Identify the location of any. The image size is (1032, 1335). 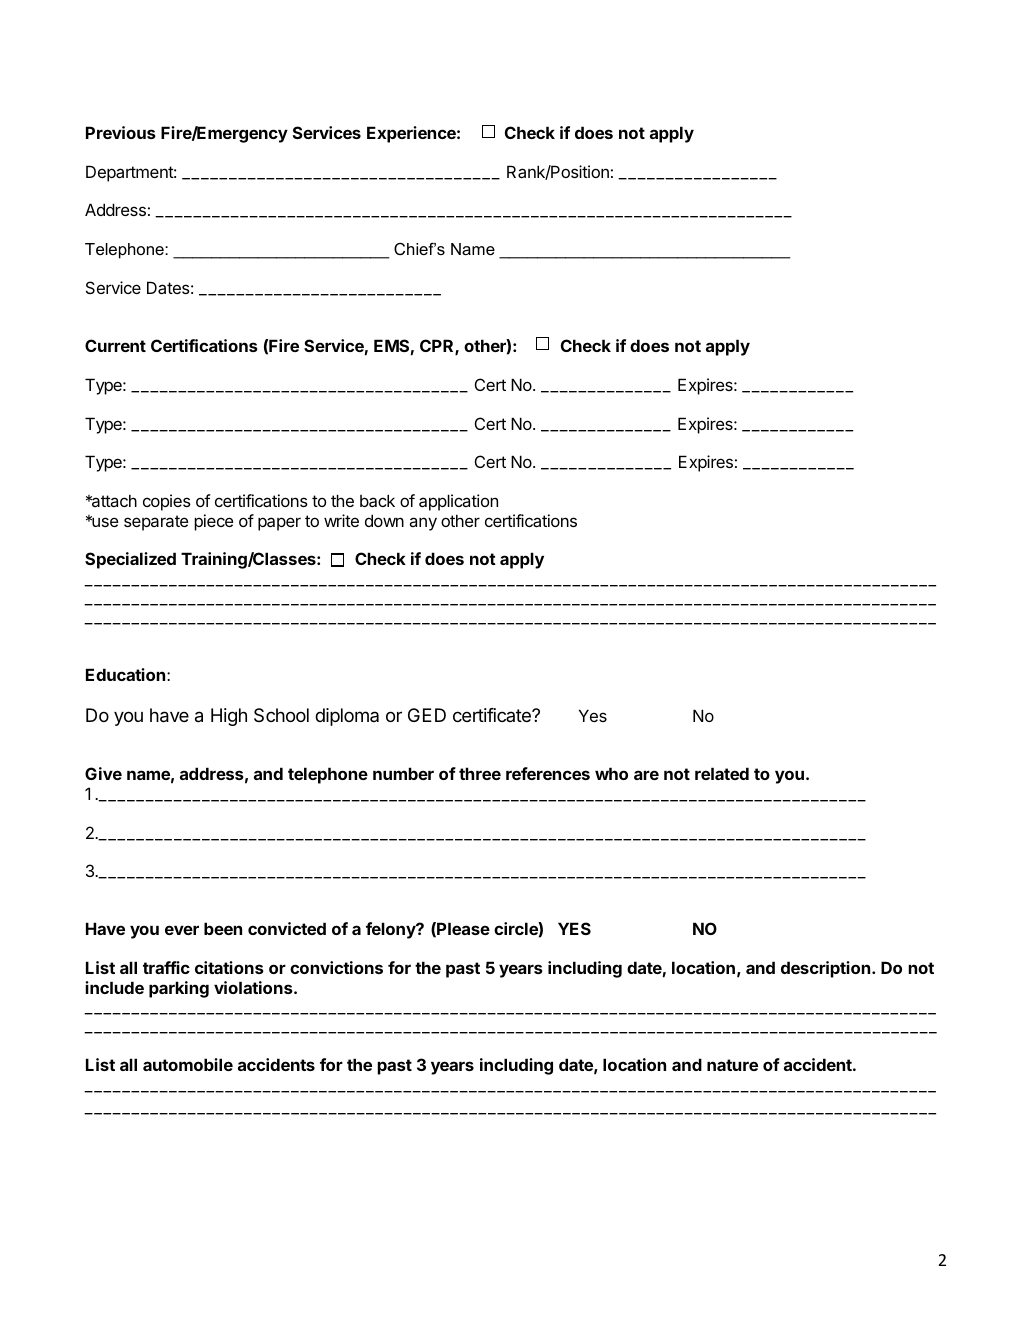
(423, 524).
